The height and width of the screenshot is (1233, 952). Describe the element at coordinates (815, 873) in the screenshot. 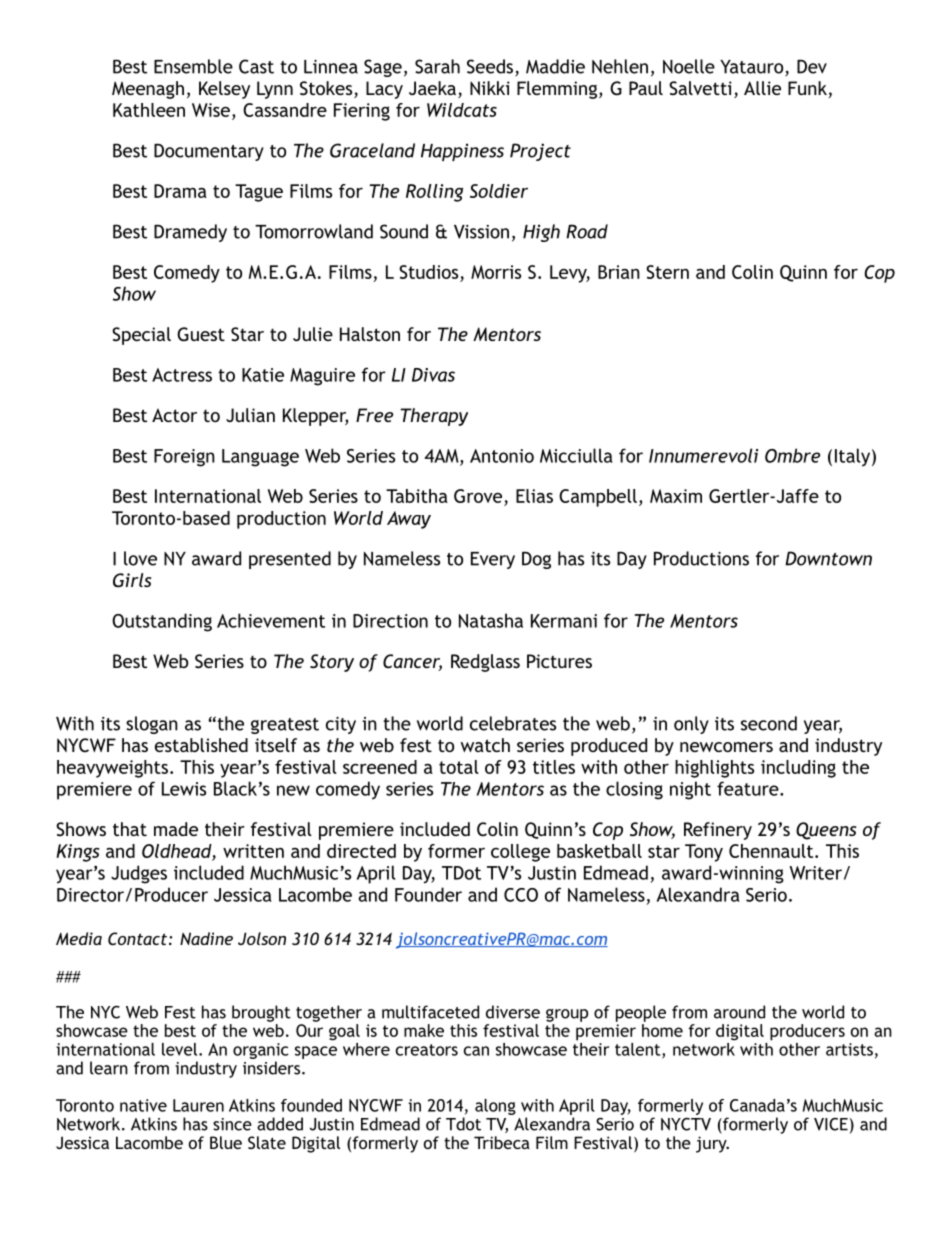

I see `Writer` at that location.
